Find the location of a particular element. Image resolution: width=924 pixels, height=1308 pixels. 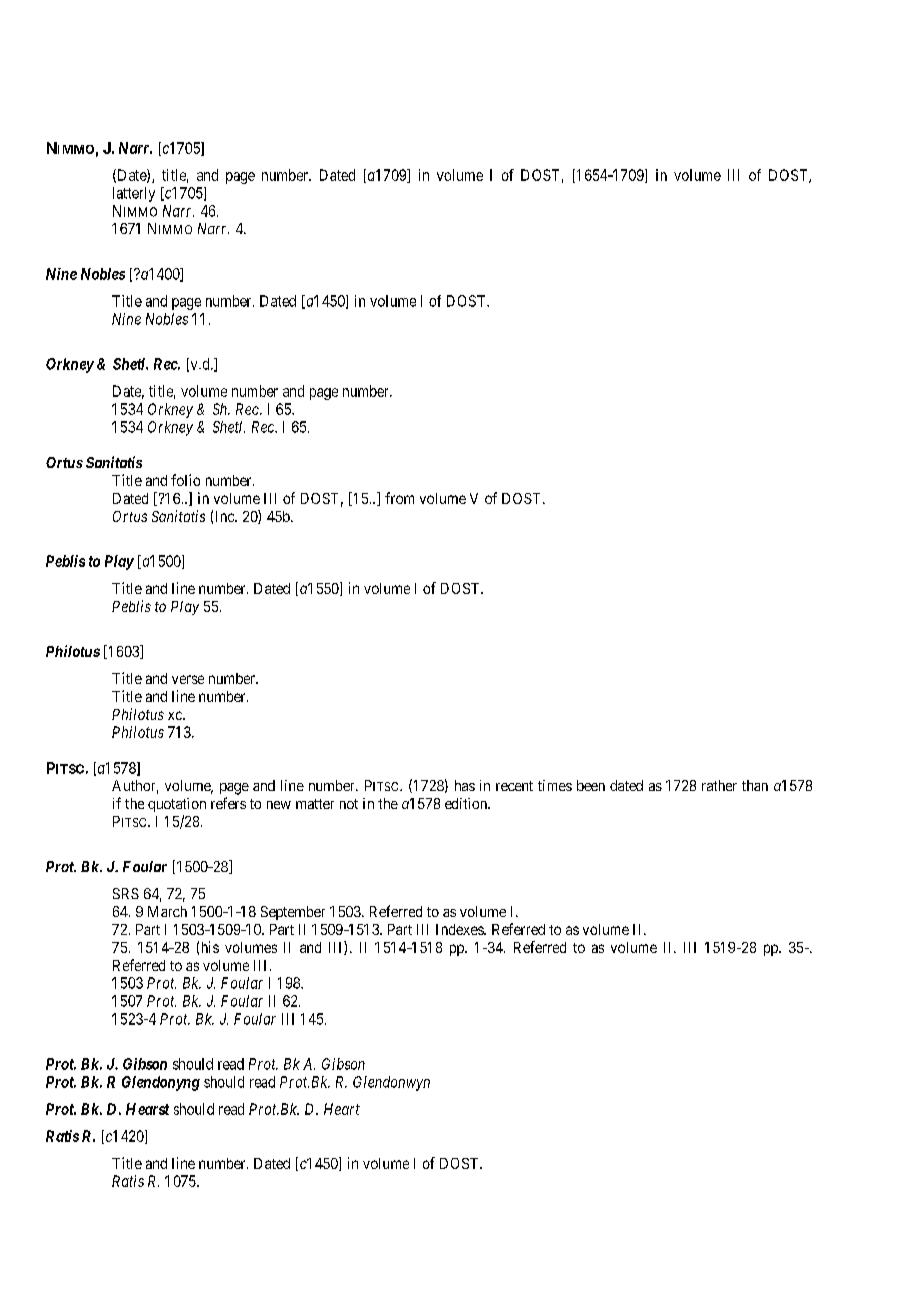

been is located at coordinates (591, 785).
